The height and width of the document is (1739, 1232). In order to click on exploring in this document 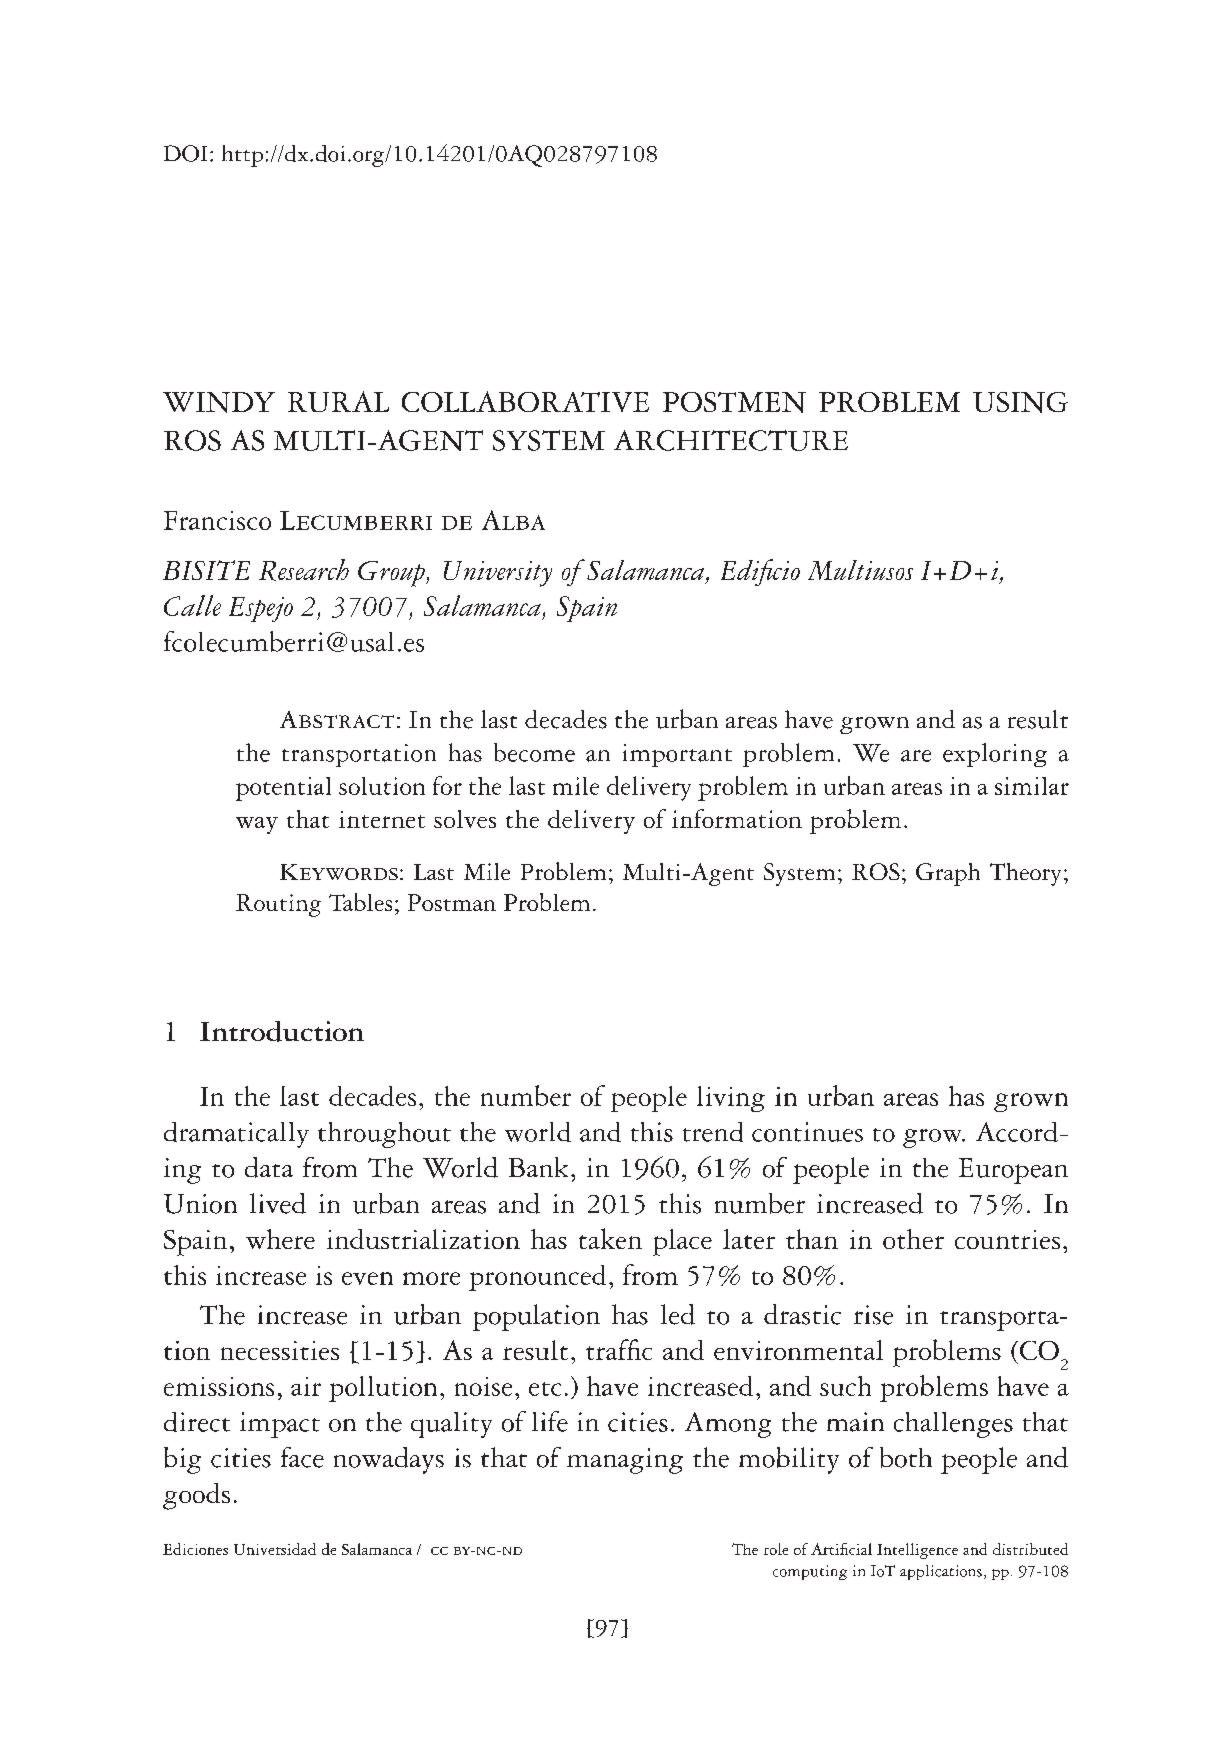, I will do `click(995, 755)`.
